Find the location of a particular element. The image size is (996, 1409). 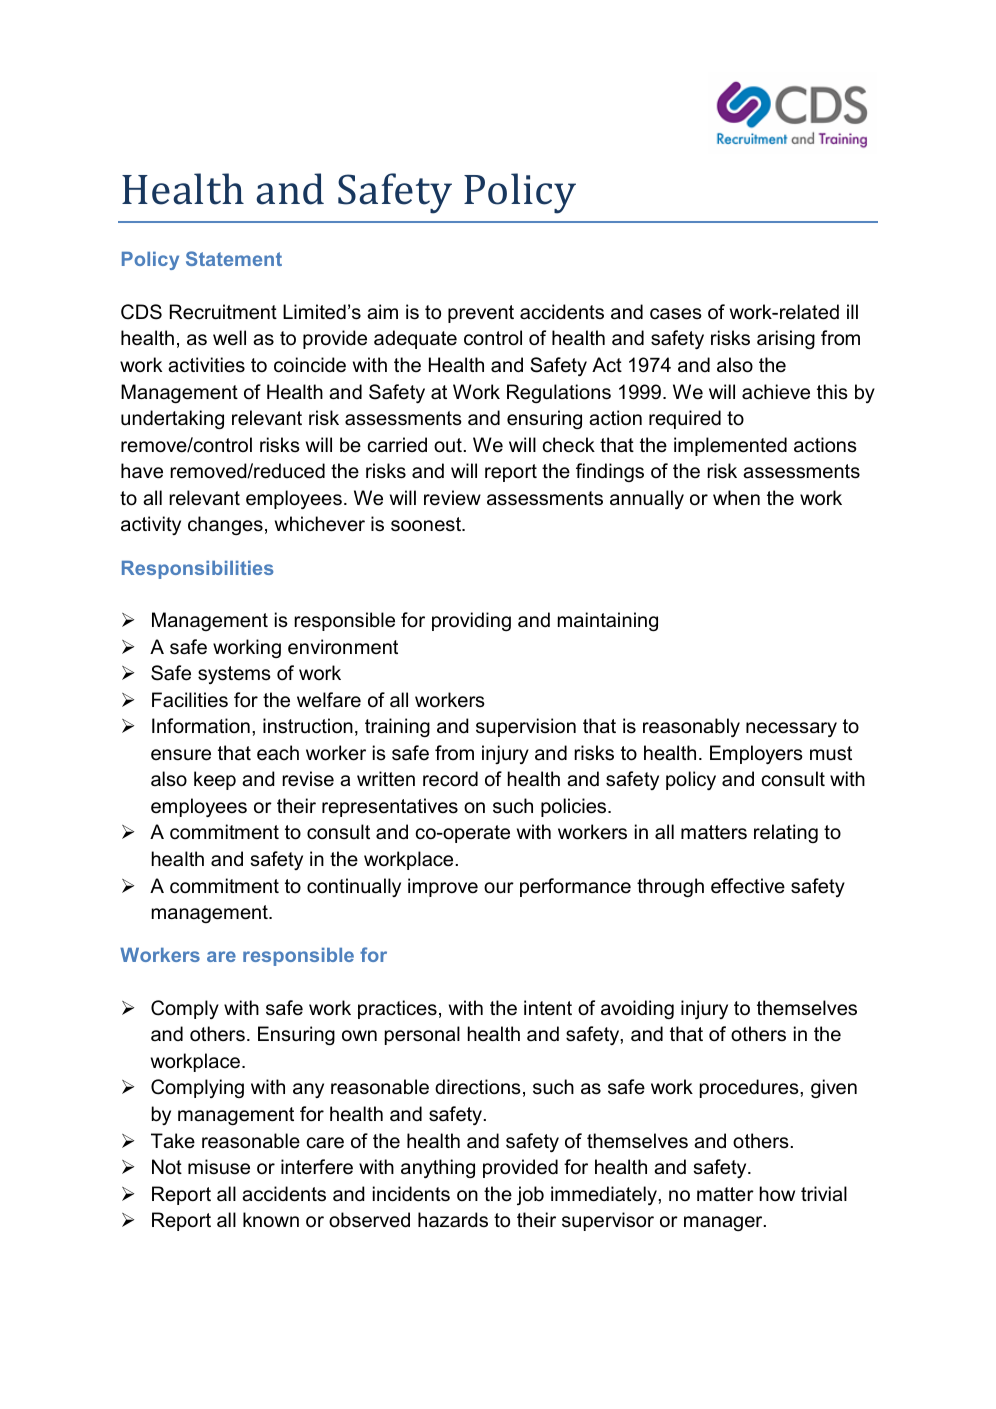

effective is located at coordinates (748, 886).
